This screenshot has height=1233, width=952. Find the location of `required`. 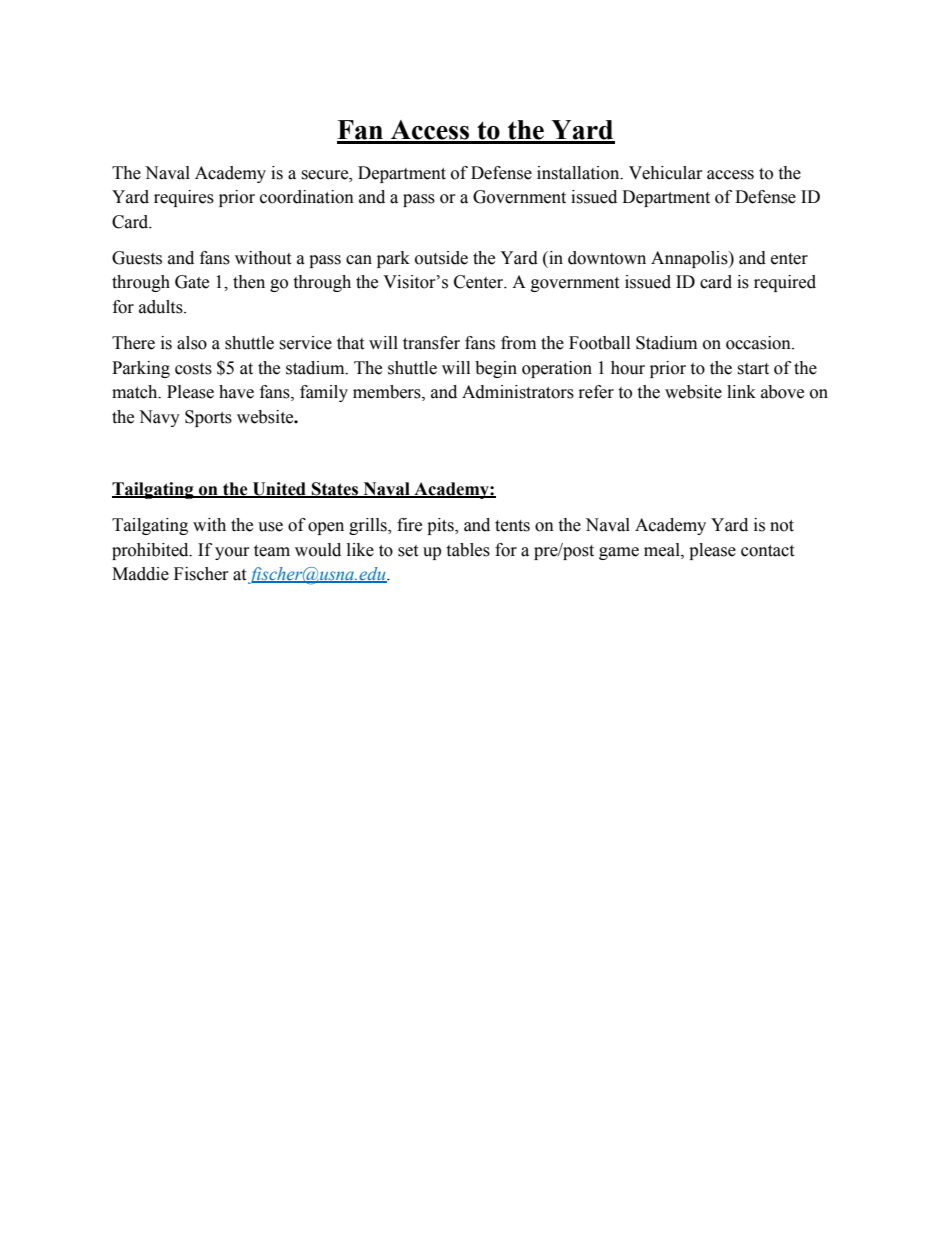

required is located at coordinates (785, 283).
